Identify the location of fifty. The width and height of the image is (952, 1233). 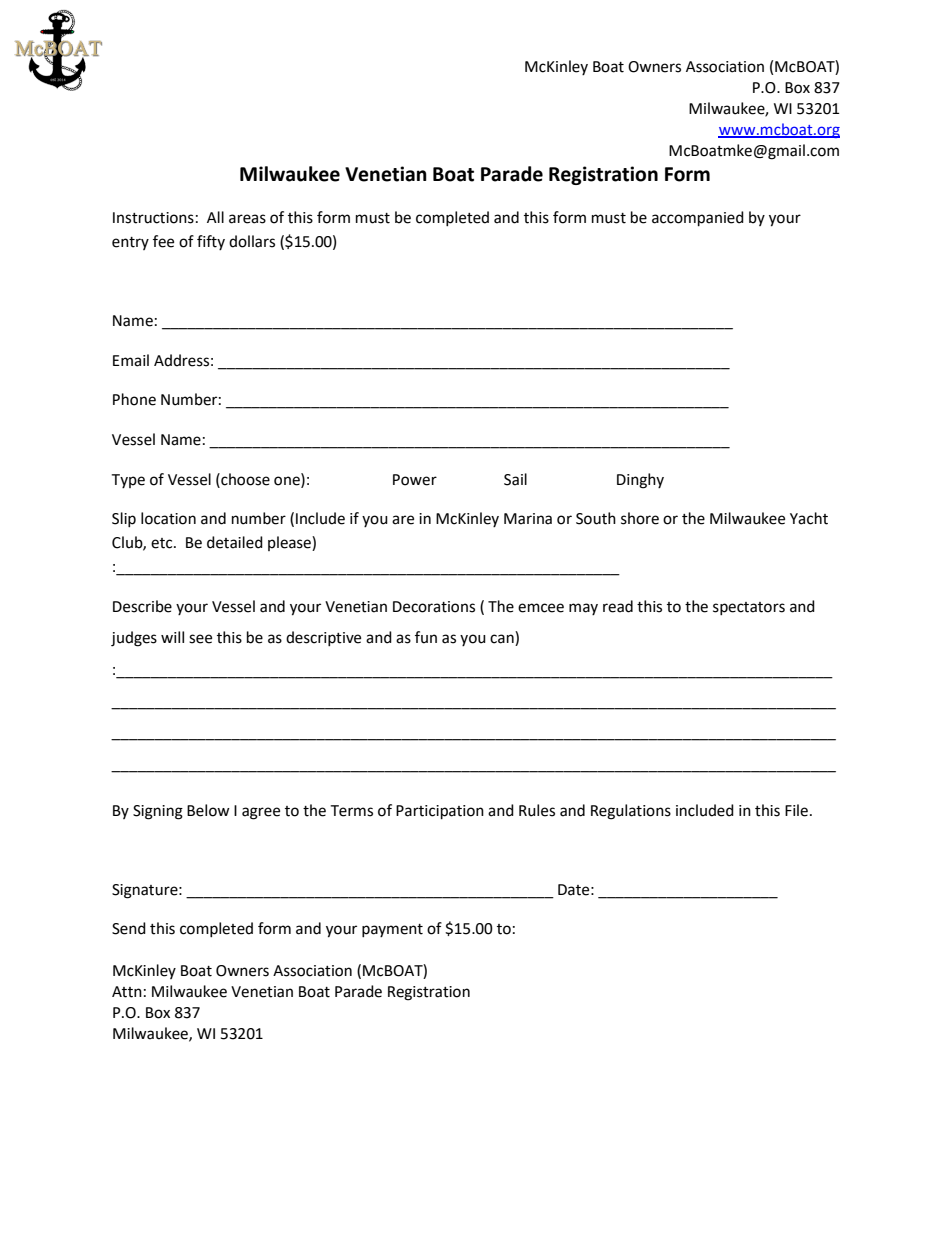
(211, 242).
